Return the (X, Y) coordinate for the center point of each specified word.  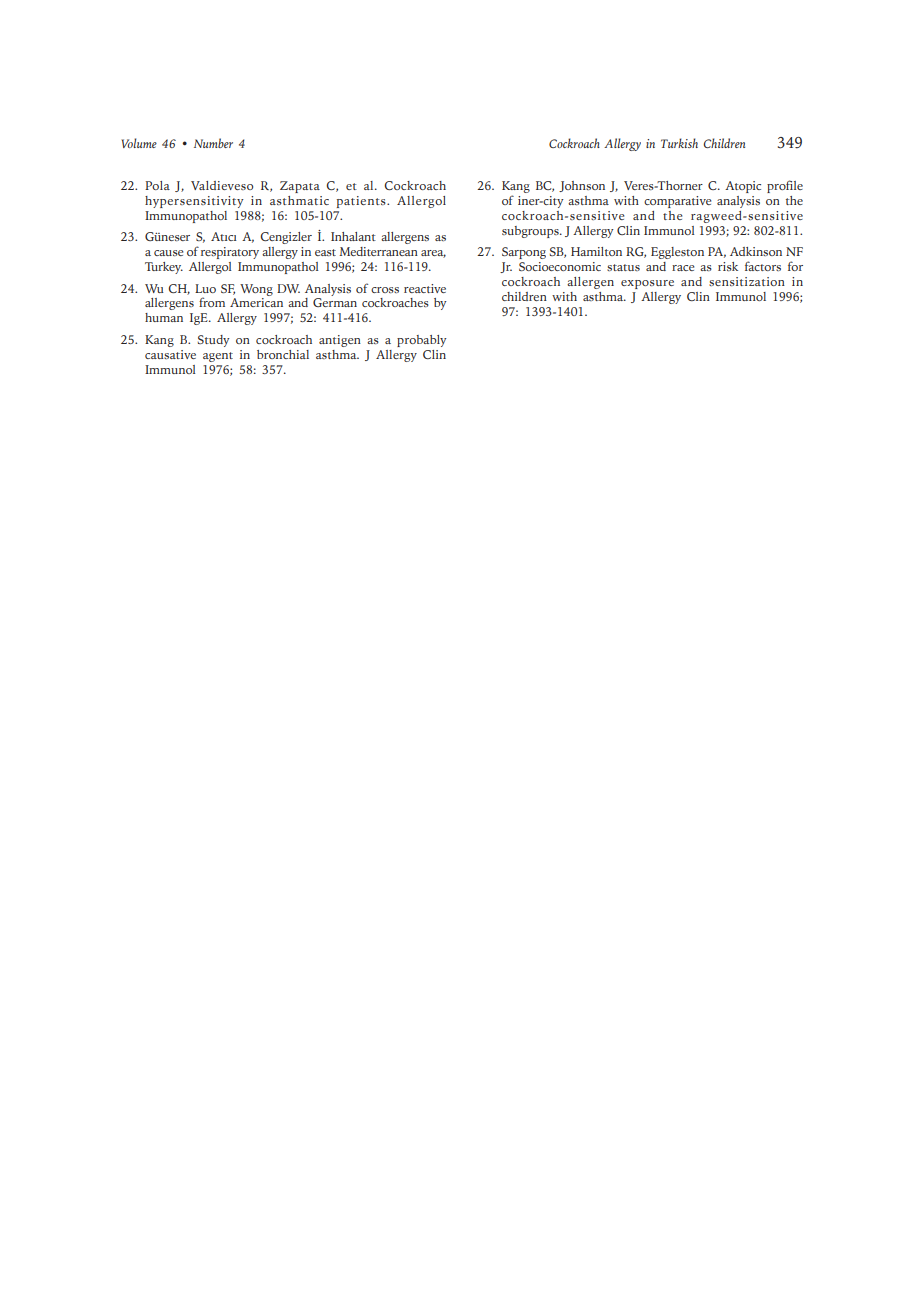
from (212, 302)
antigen (340, 341)
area (433, 254)
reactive (425, 288)
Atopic (743, 187)
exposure (647, 284)
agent (218, 357)
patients (362, 202)
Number (213, 143)
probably (422, 341)
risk (728, 266)
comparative (677, 202)
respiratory (230, 253)
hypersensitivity (194, 202)
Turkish (679, 143)
